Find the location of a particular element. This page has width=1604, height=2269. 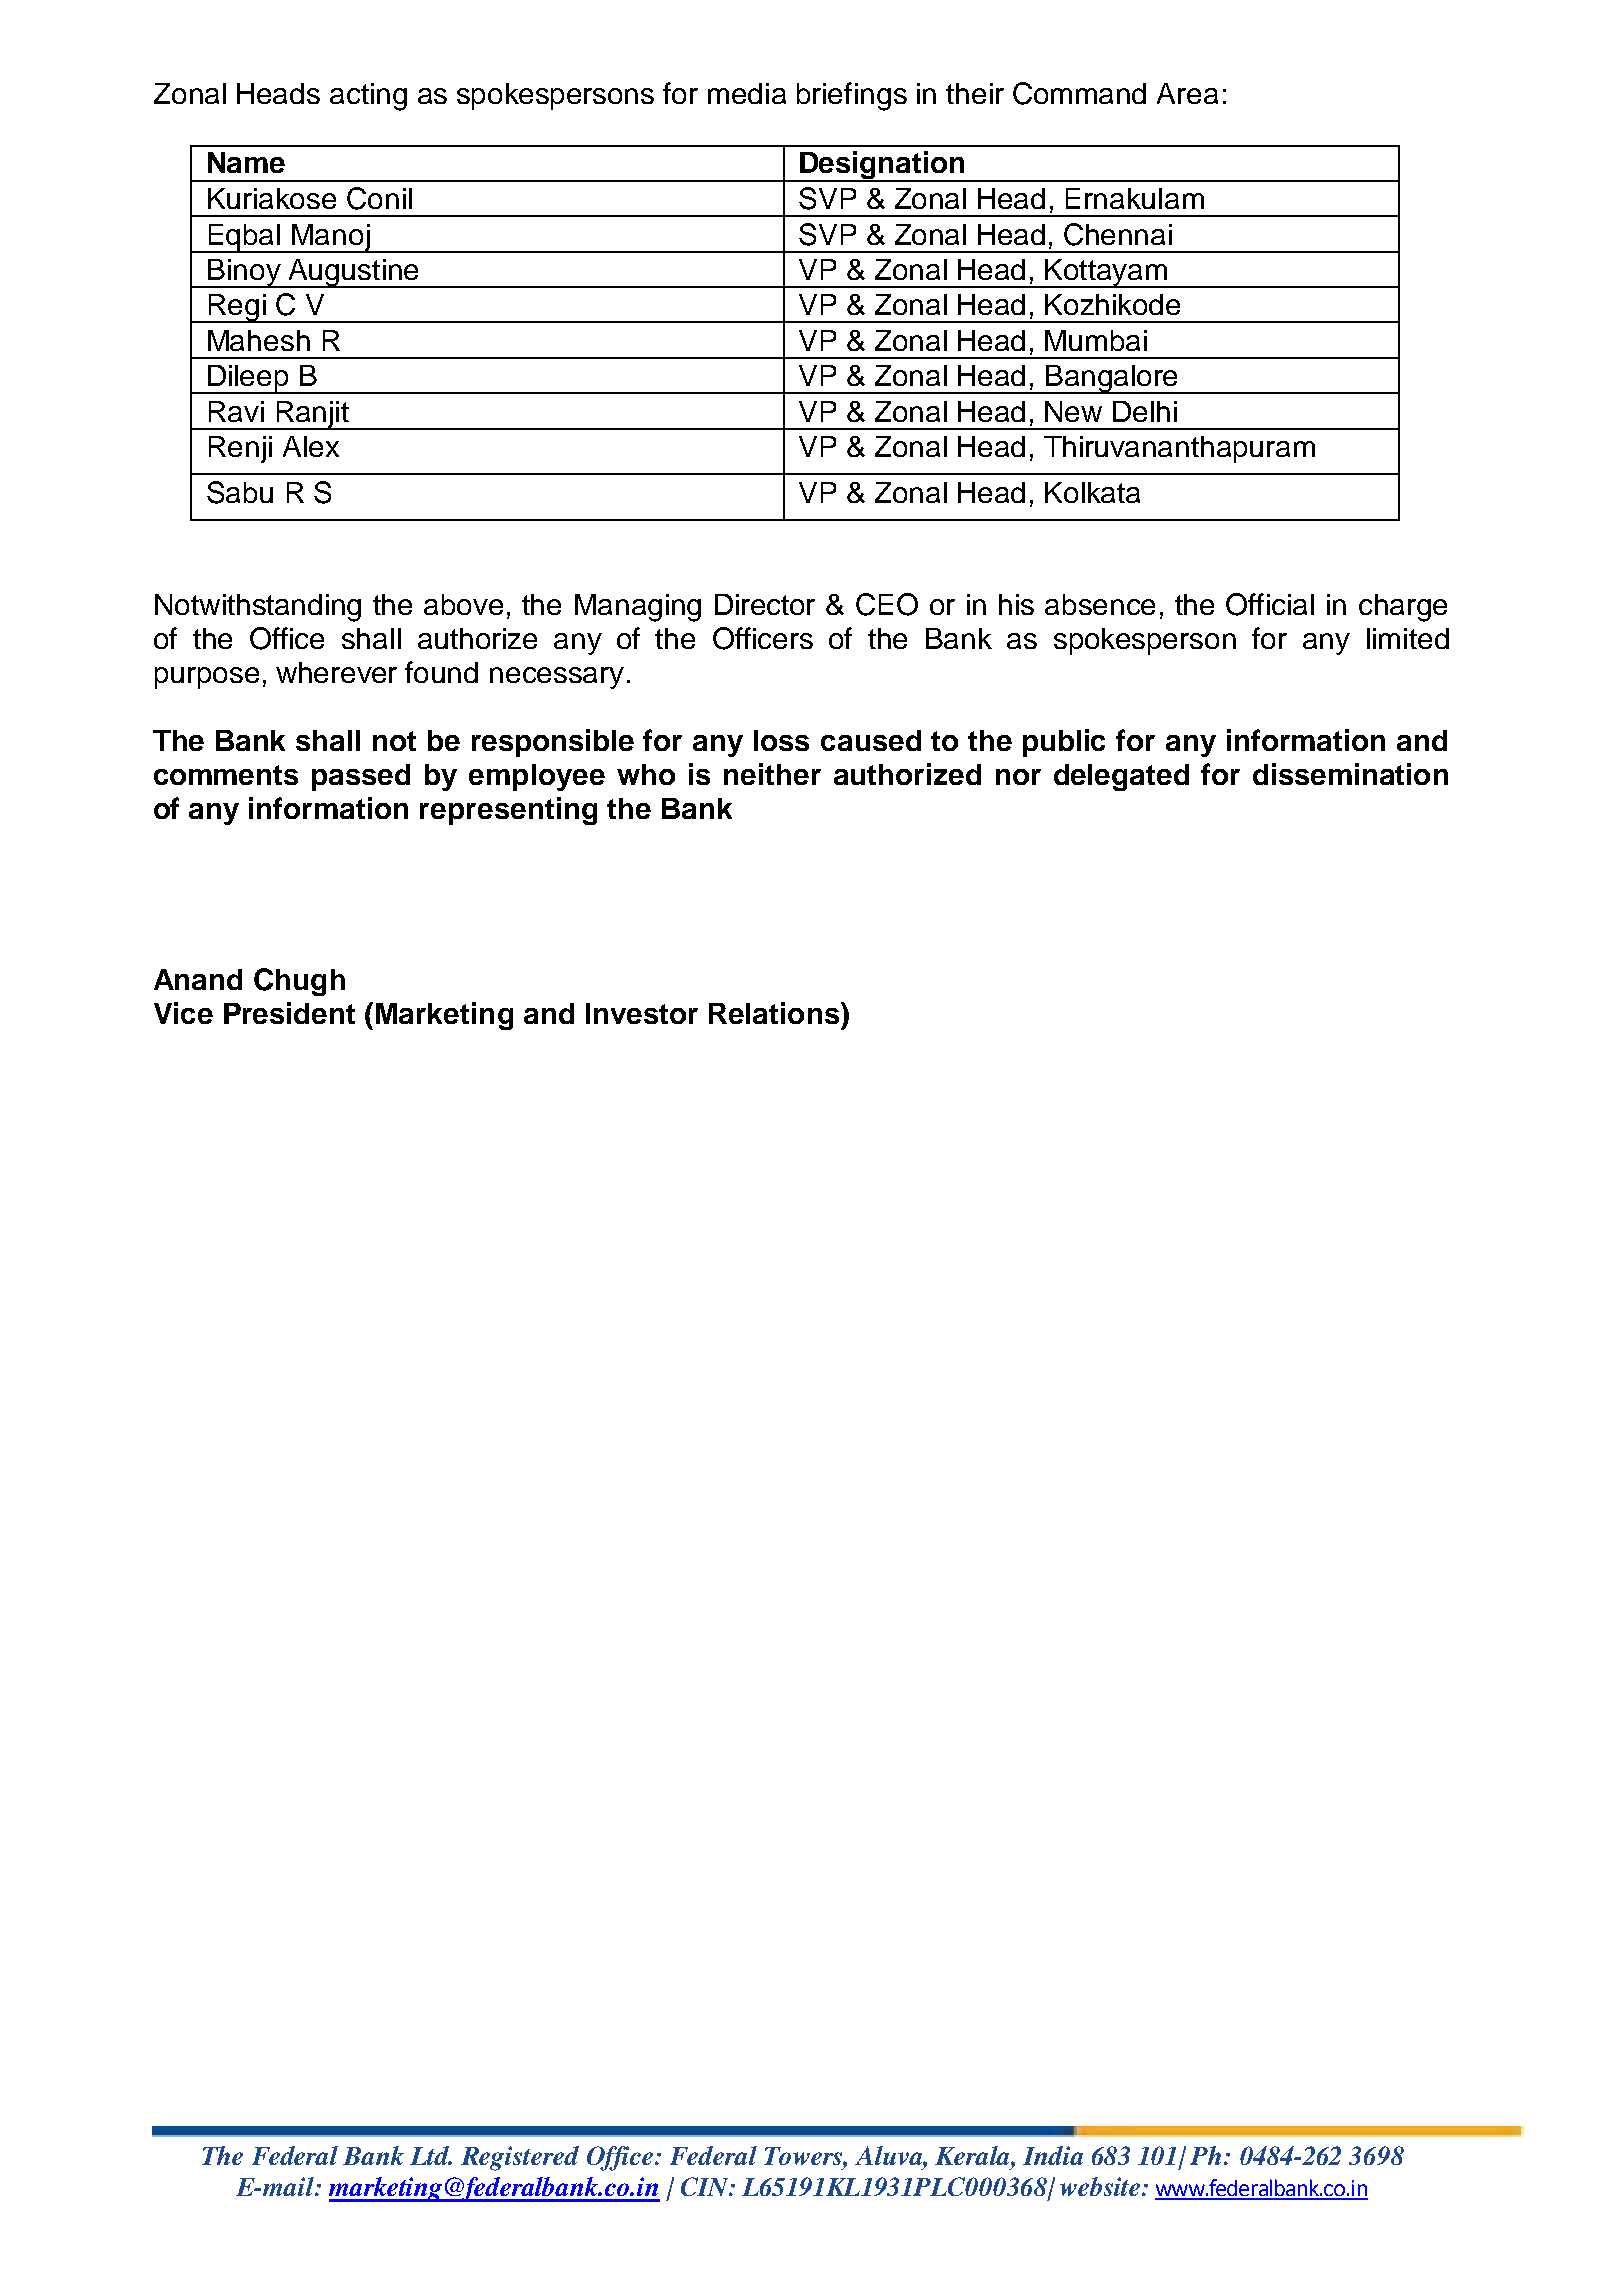

dissemination is located at coordinates (1350, 774).
